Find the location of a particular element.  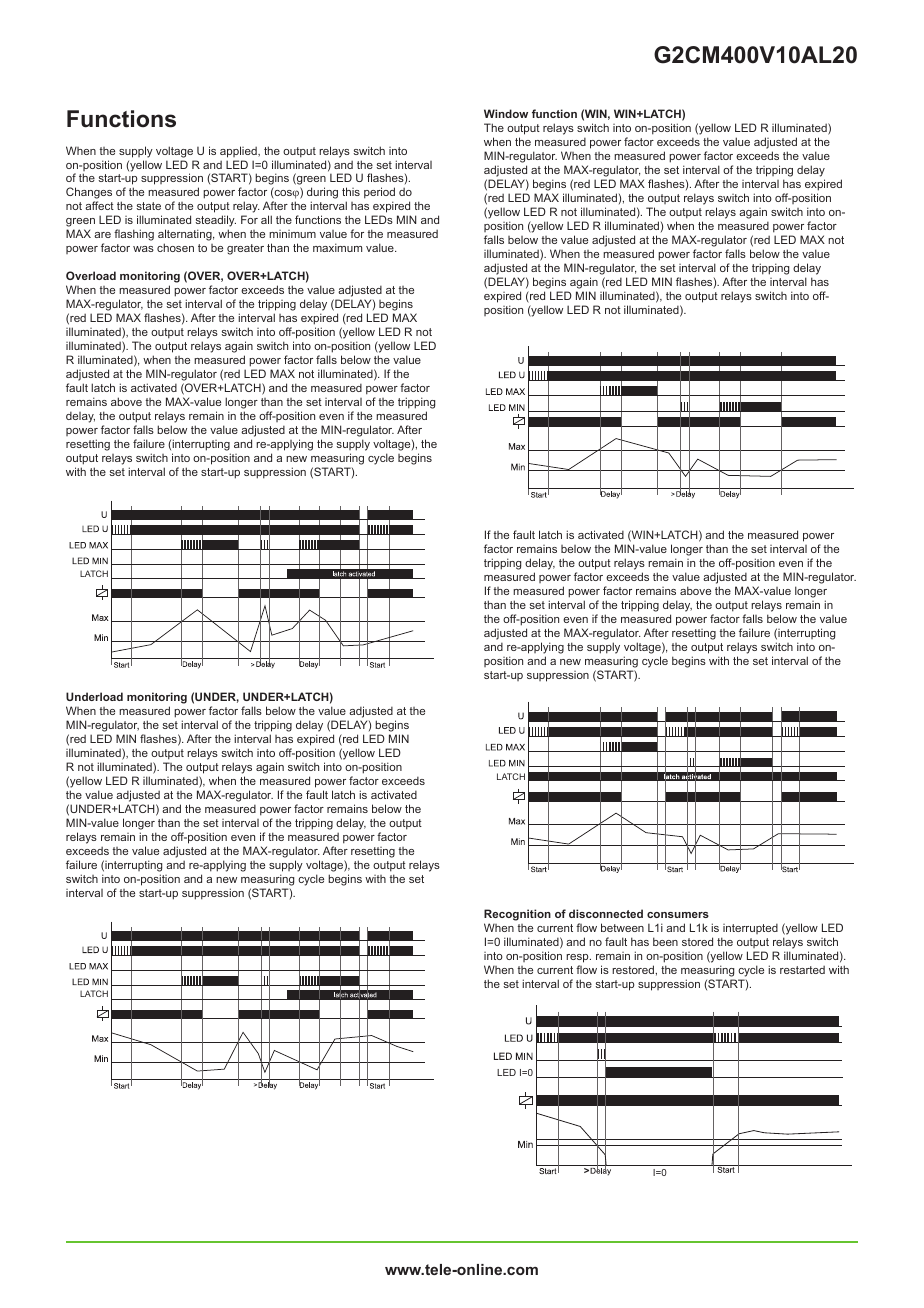

period is located at coordinates (379, 194).
